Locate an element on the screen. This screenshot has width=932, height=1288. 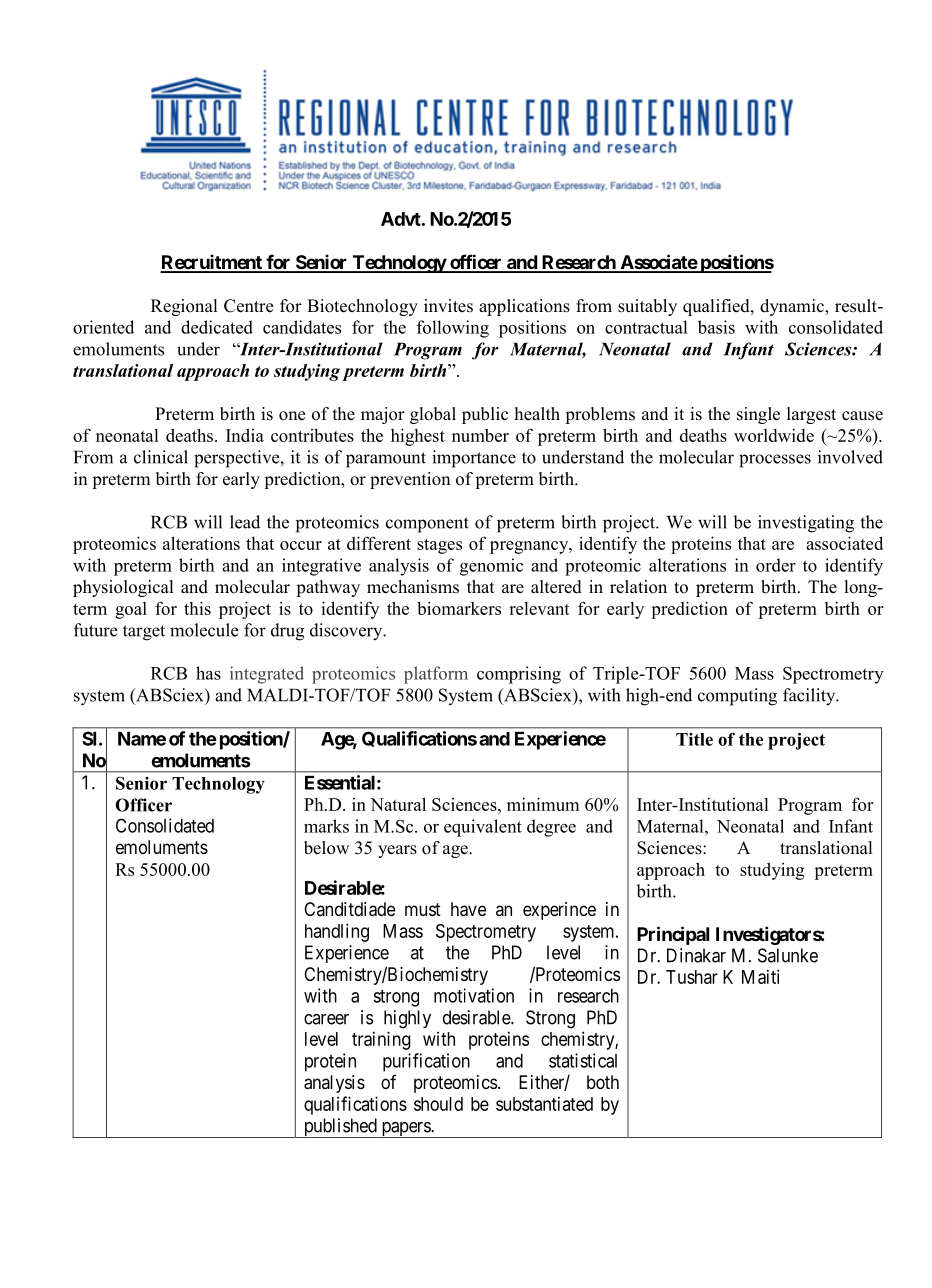
Regional is located at coordinates (184, 307).
